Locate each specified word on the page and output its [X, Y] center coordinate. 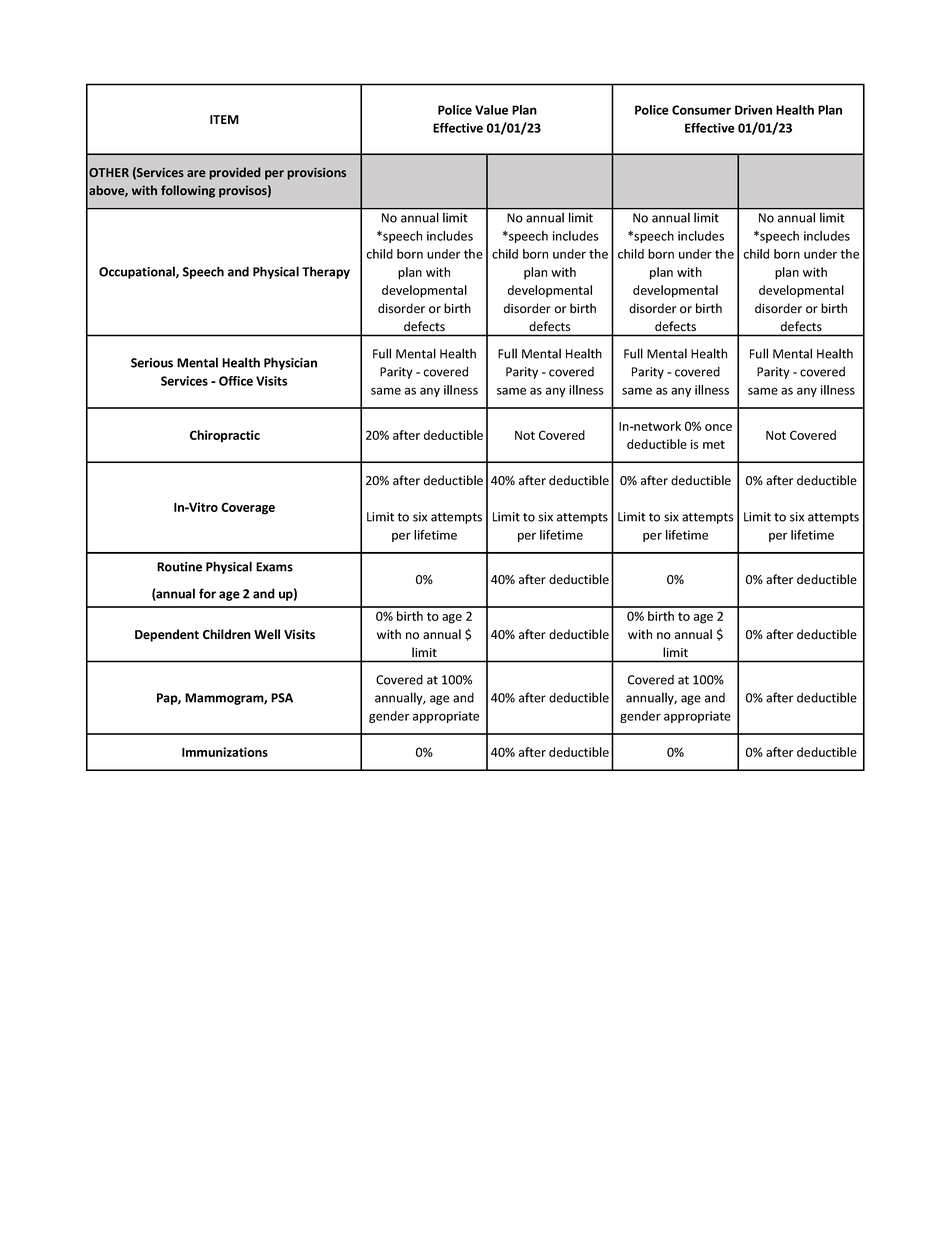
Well [267, 634]
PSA [282, 698]
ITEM [224, 119]
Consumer [701, 110]
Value [491, 110]
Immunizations [225, 752]
